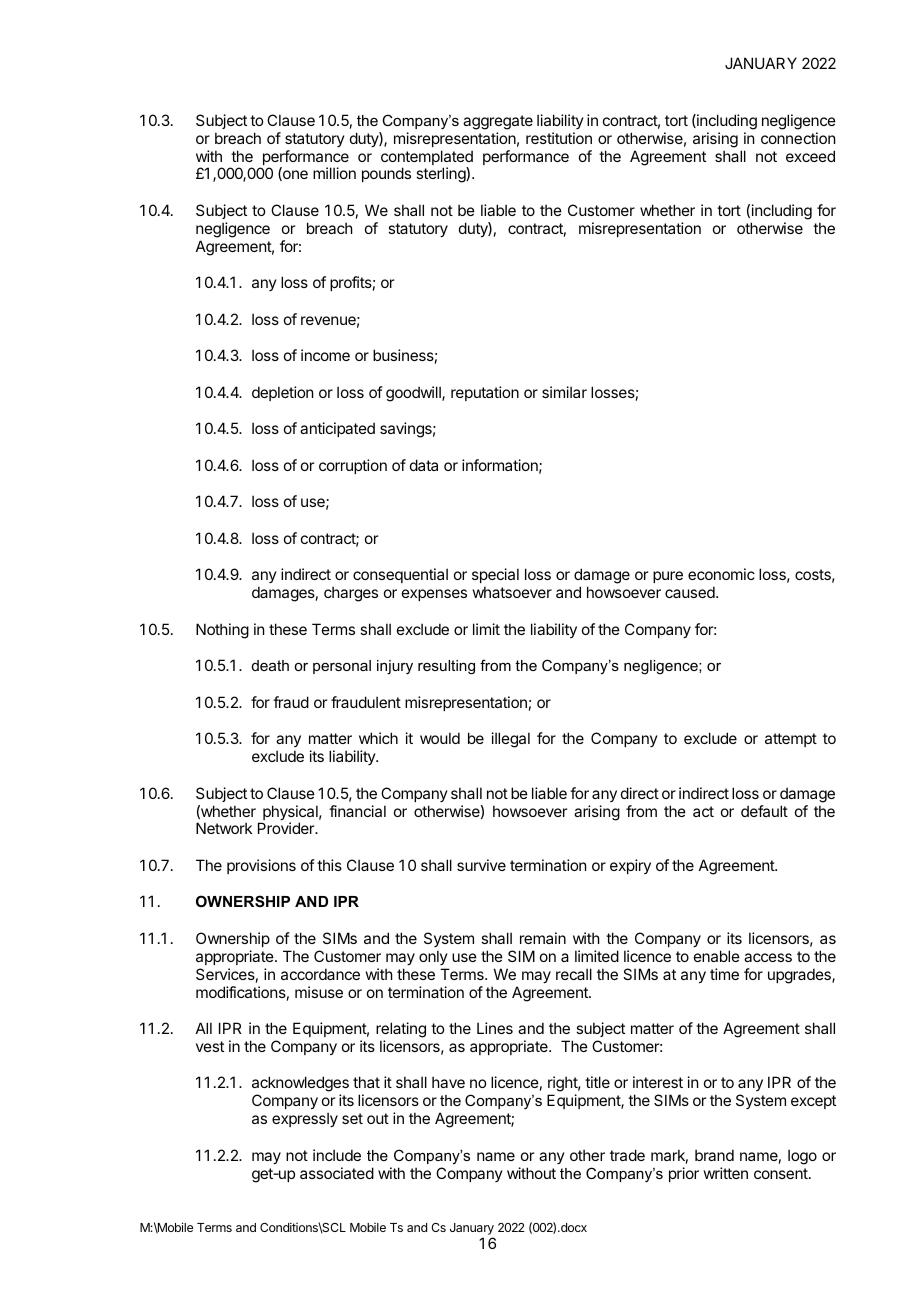 The image size is (924, 1308). I want to click on economic, so click(721, 574).
